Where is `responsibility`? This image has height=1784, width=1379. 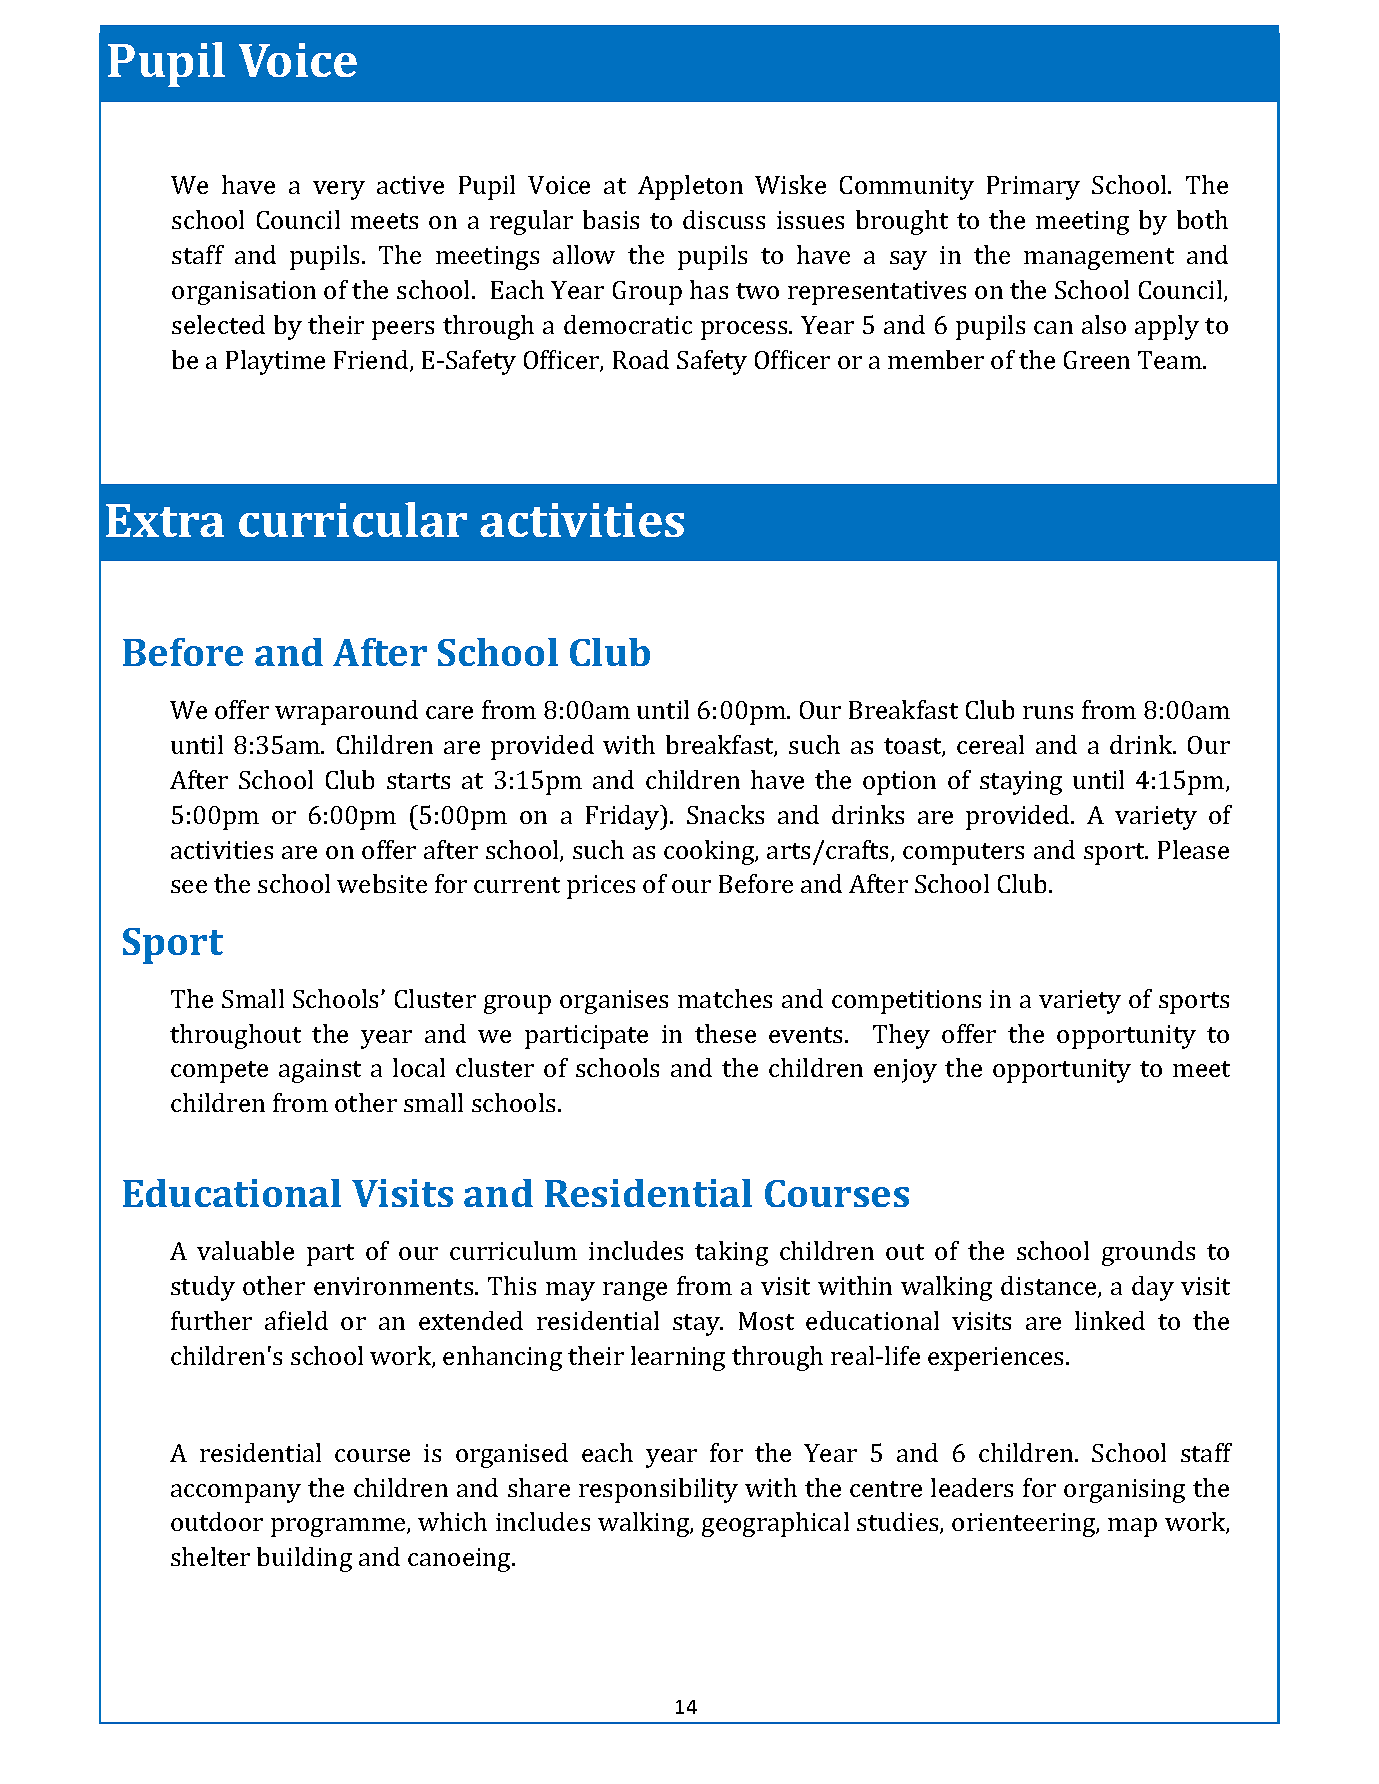 responsibility is located at coordinates (658, 1490).
